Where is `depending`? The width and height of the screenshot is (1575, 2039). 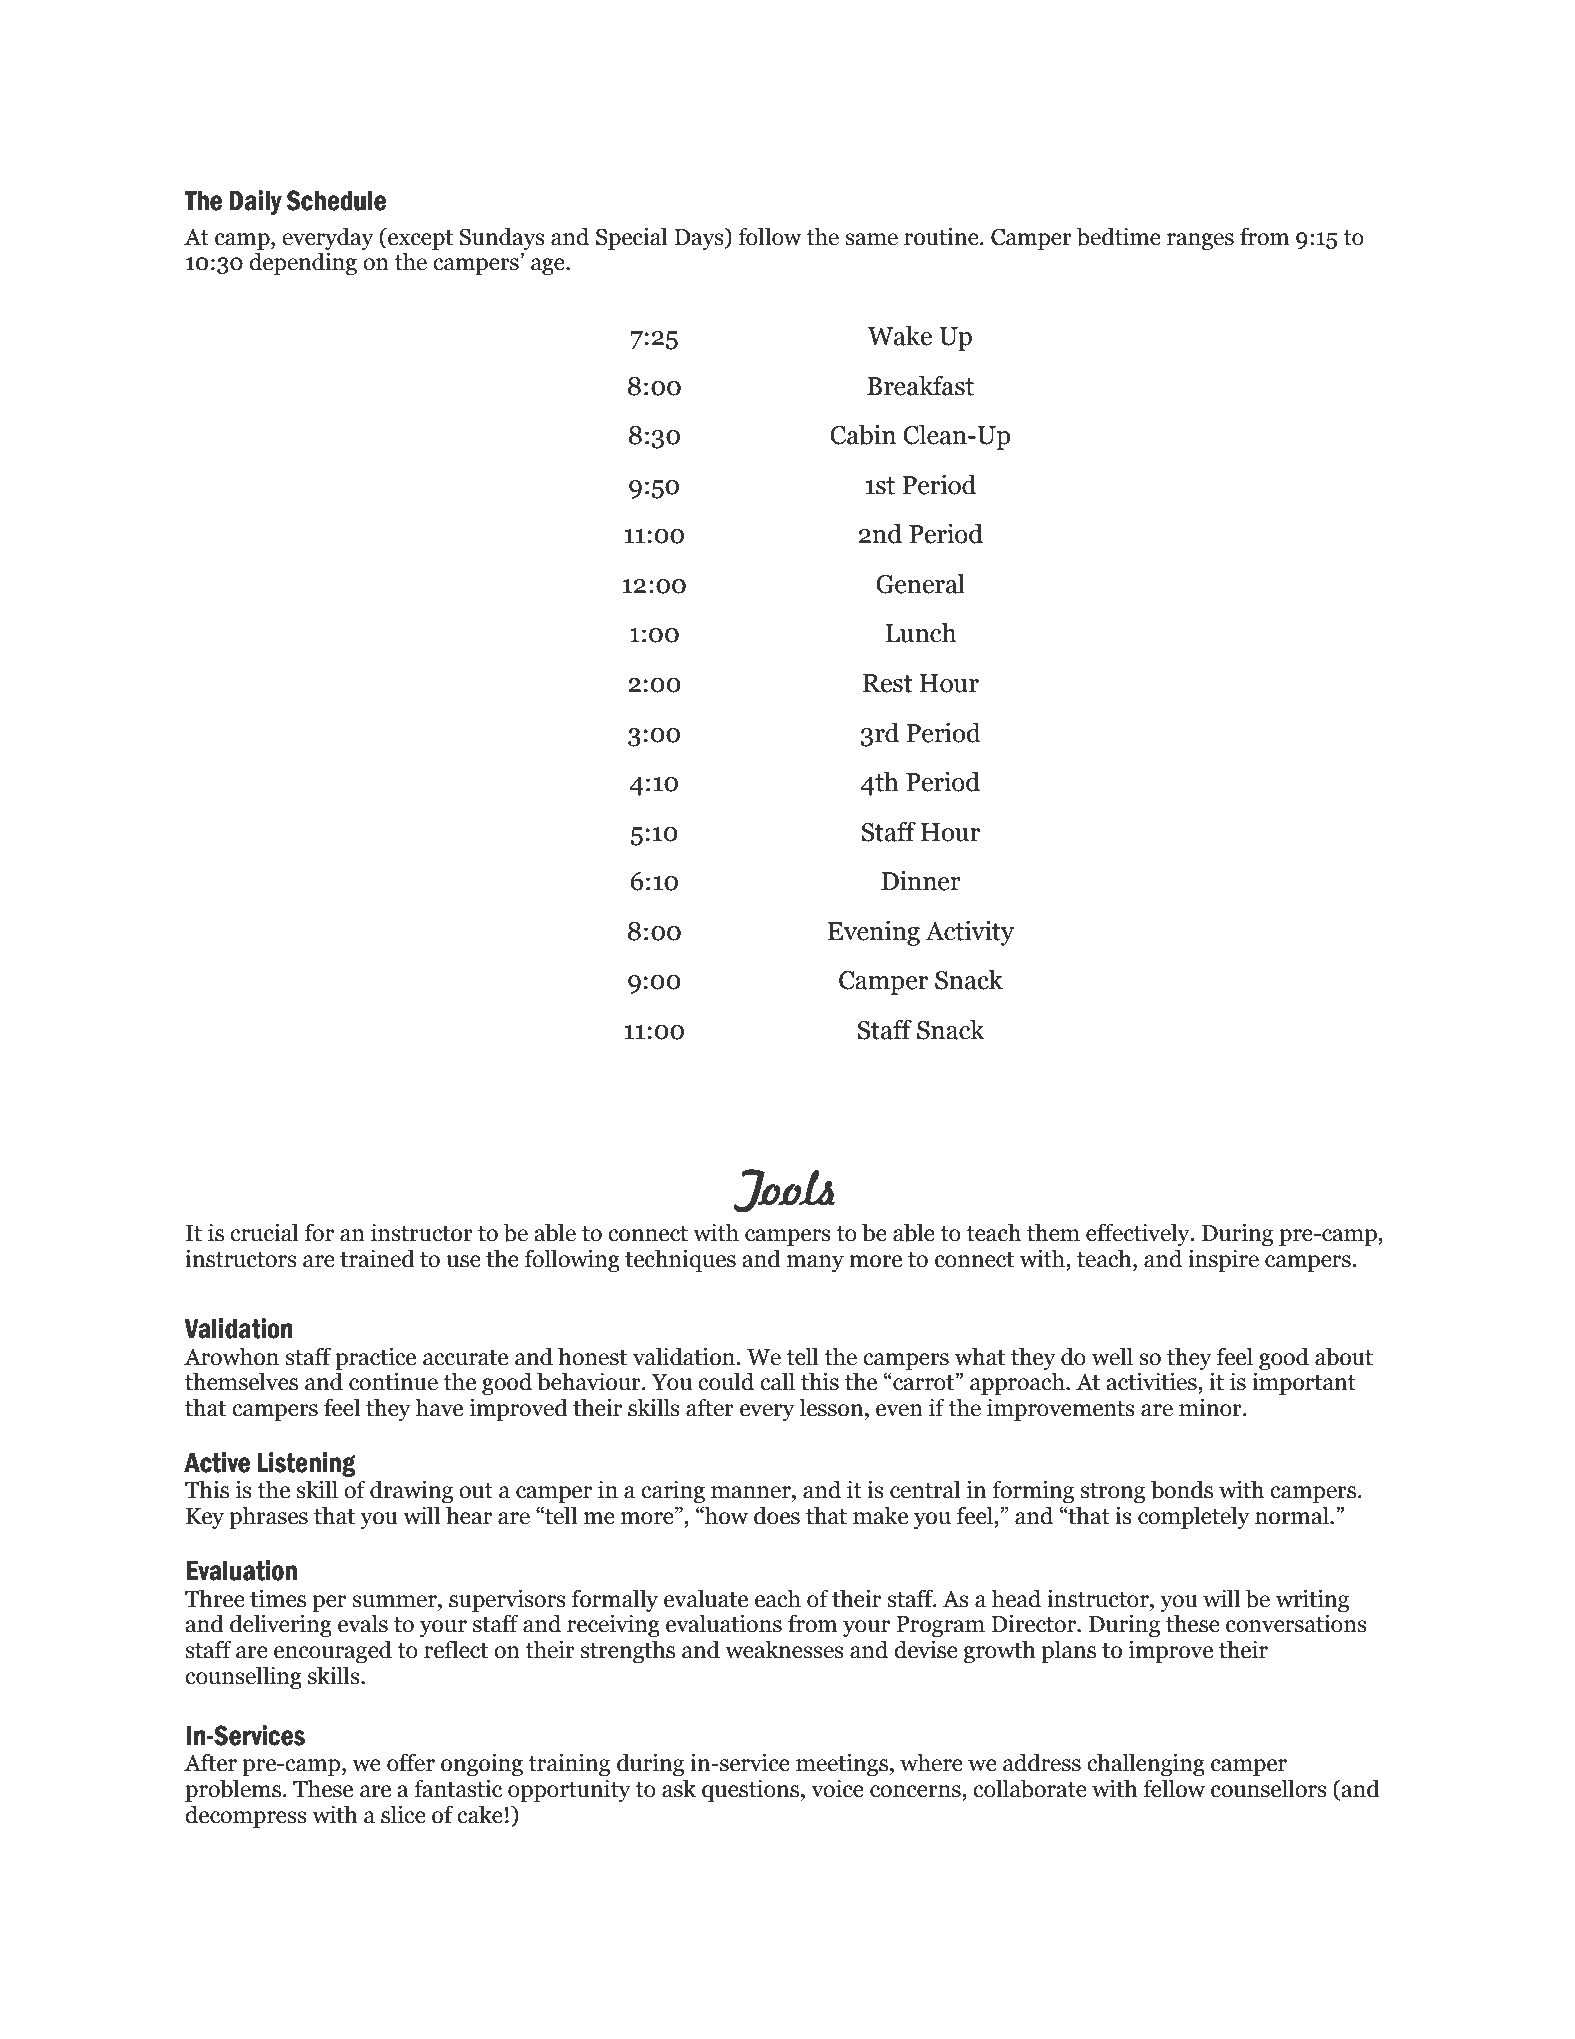 depending is located at coordinates (303, 263).
